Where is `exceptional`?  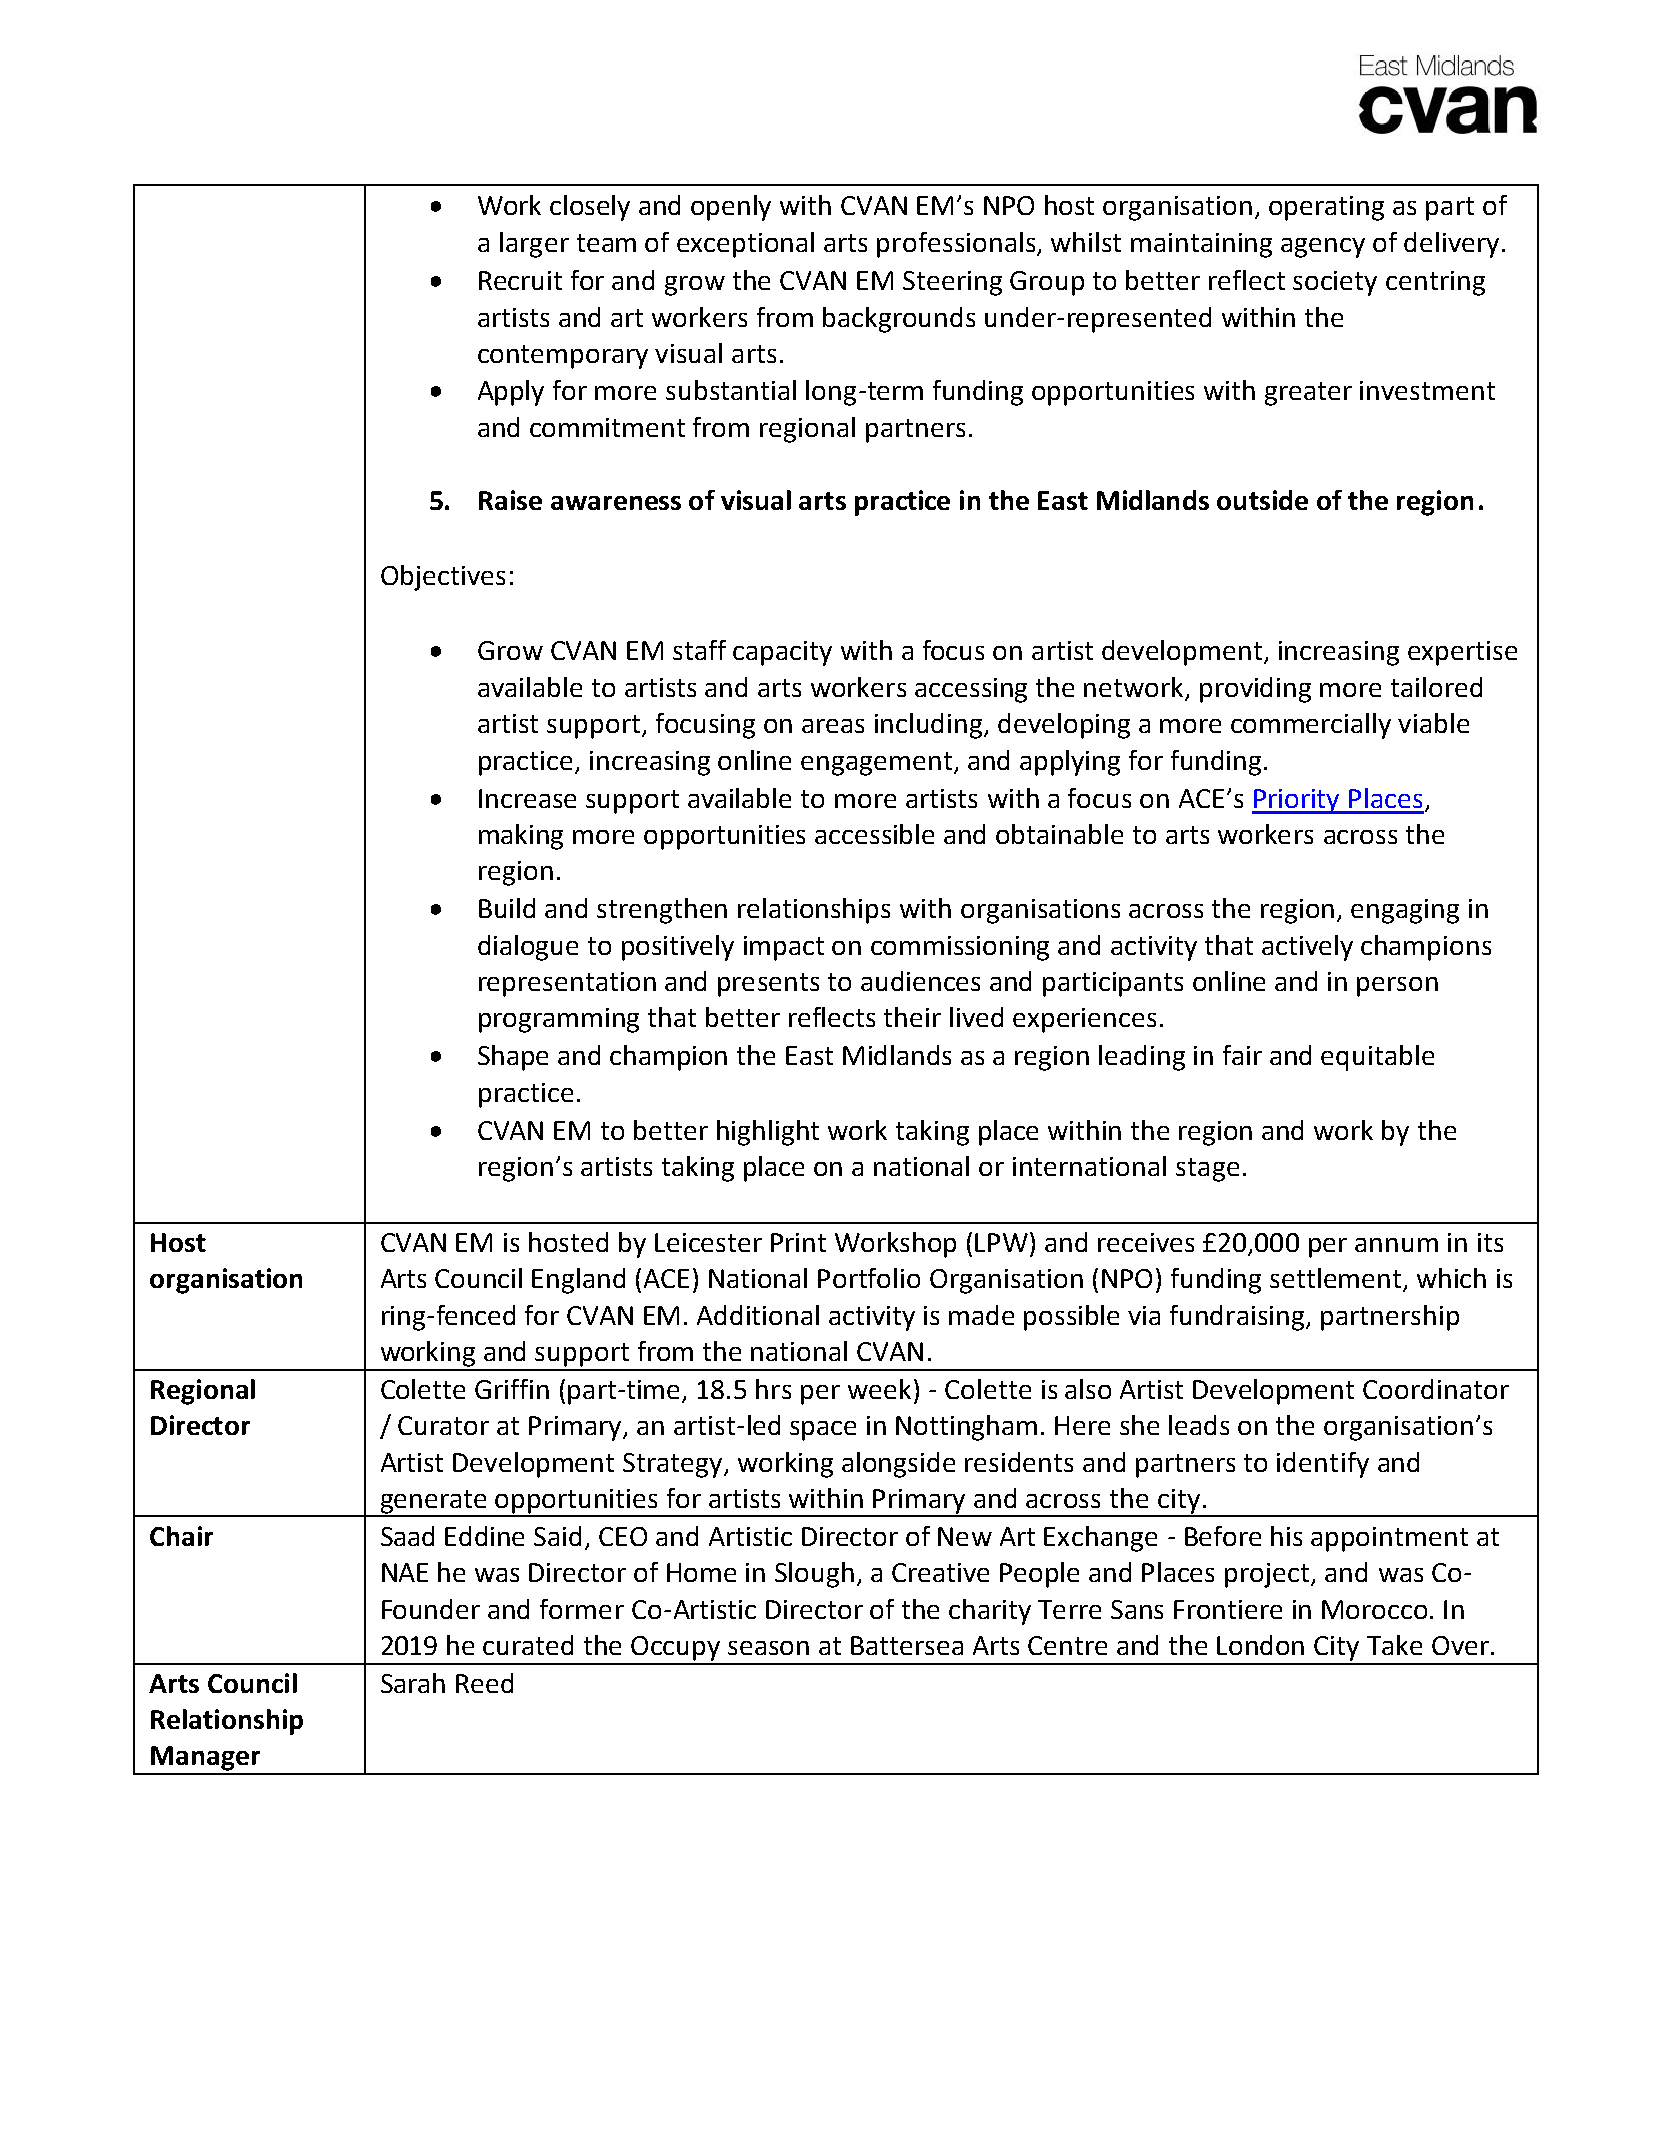 exceptional is located at coordinates (745, 245).
